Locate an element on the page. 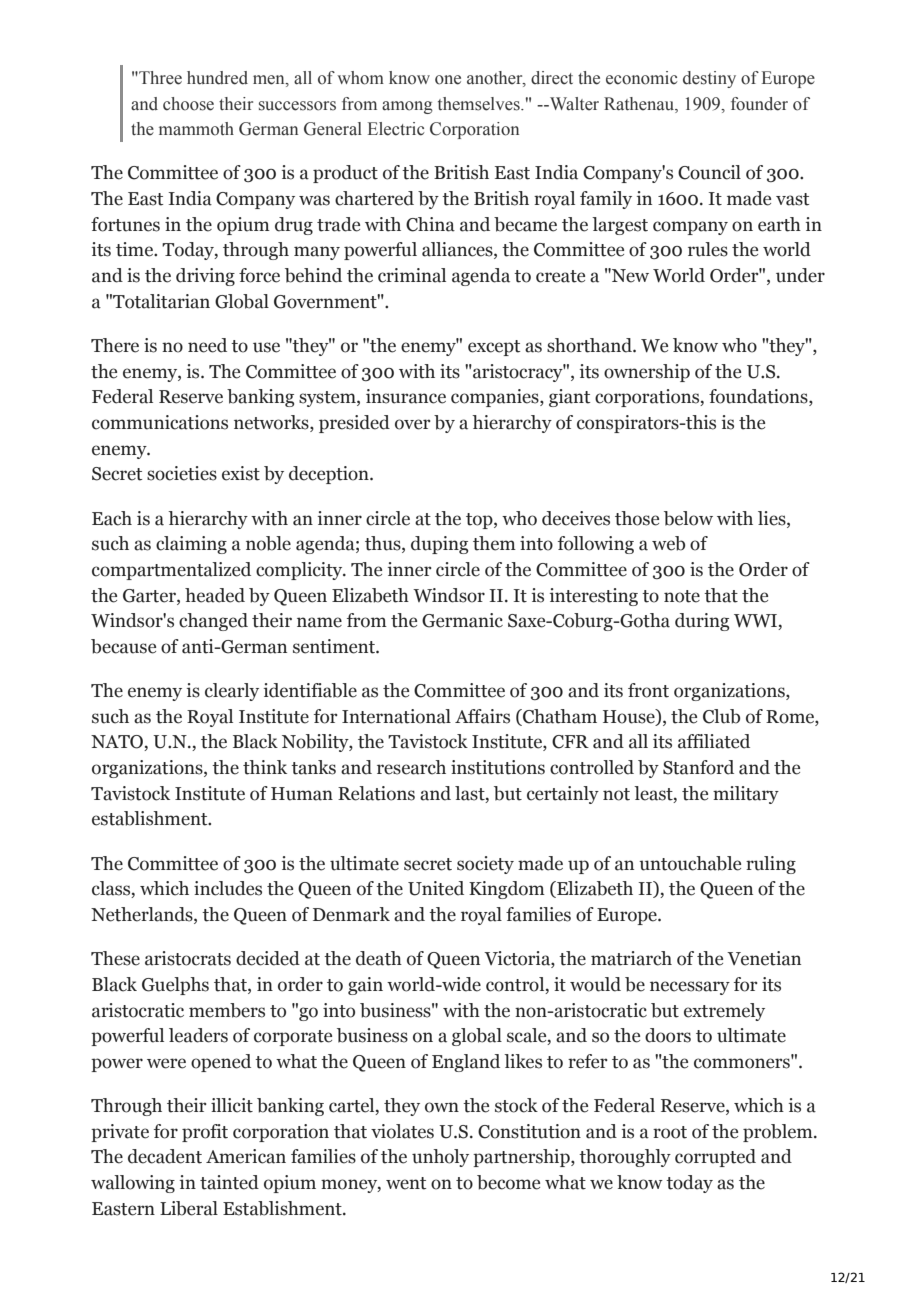 The height and width of the page is (1308, 924). among is located at coordinates (407, 107).
